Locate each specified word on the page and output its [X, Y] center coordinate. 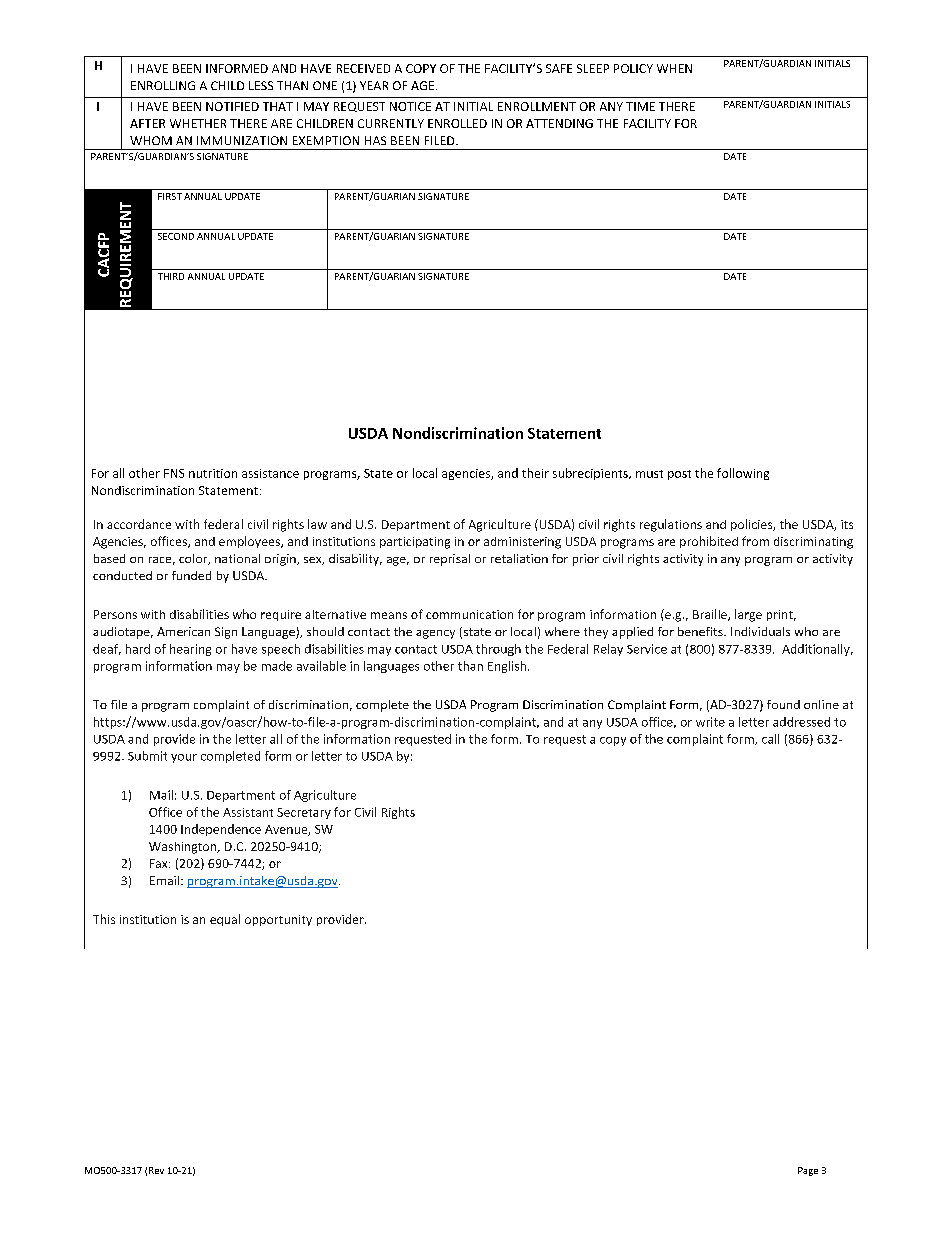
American [183, 631]
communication [469, 614]
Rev [156, 1170]
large [748, 615]
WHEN [674, 68]
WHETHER [198, 123]
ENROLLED [457, 123]
